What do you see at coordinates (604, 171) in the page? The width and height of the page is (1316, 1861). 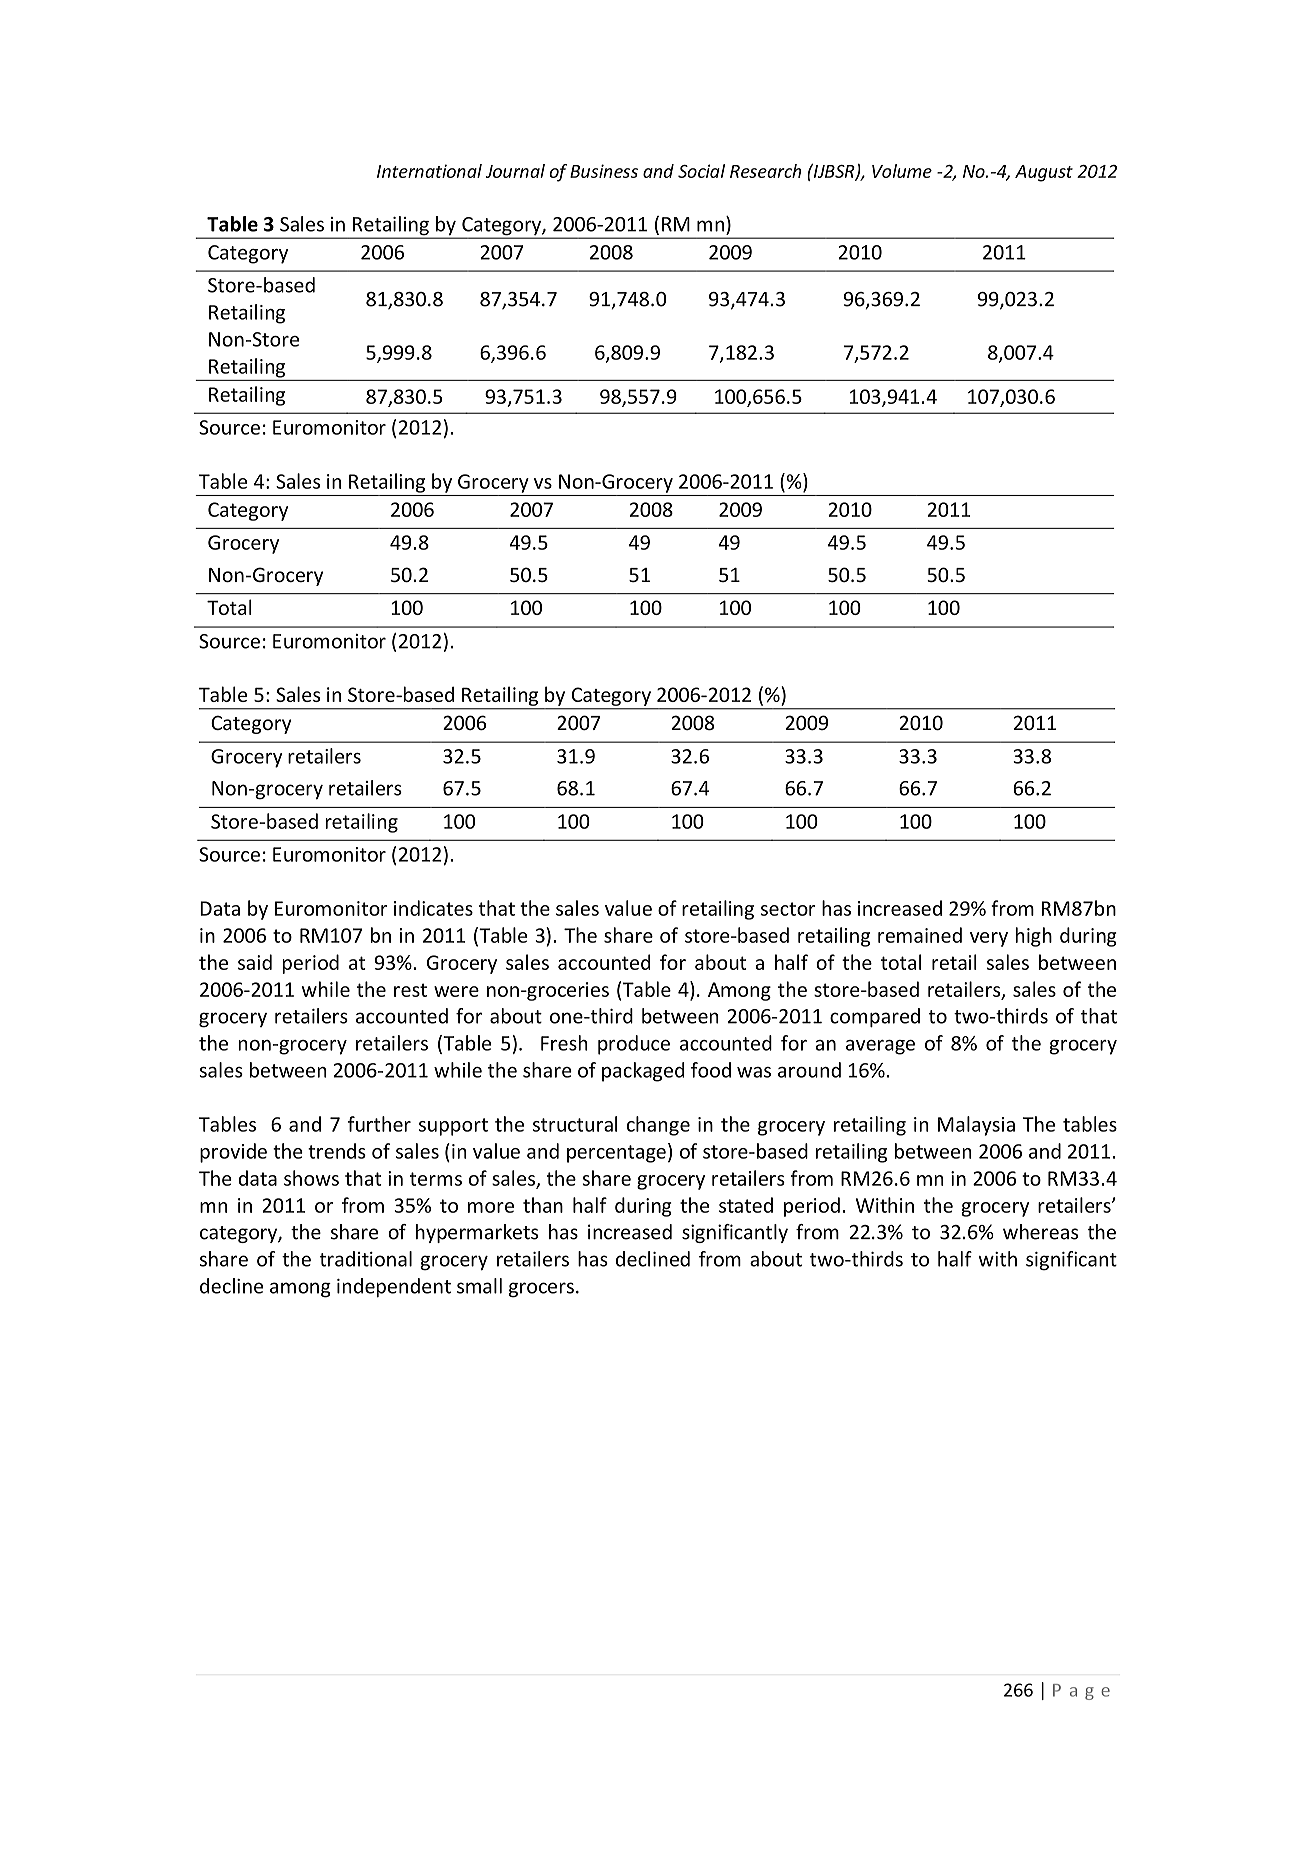 I see `Business` at bounding box center [604, 171].
